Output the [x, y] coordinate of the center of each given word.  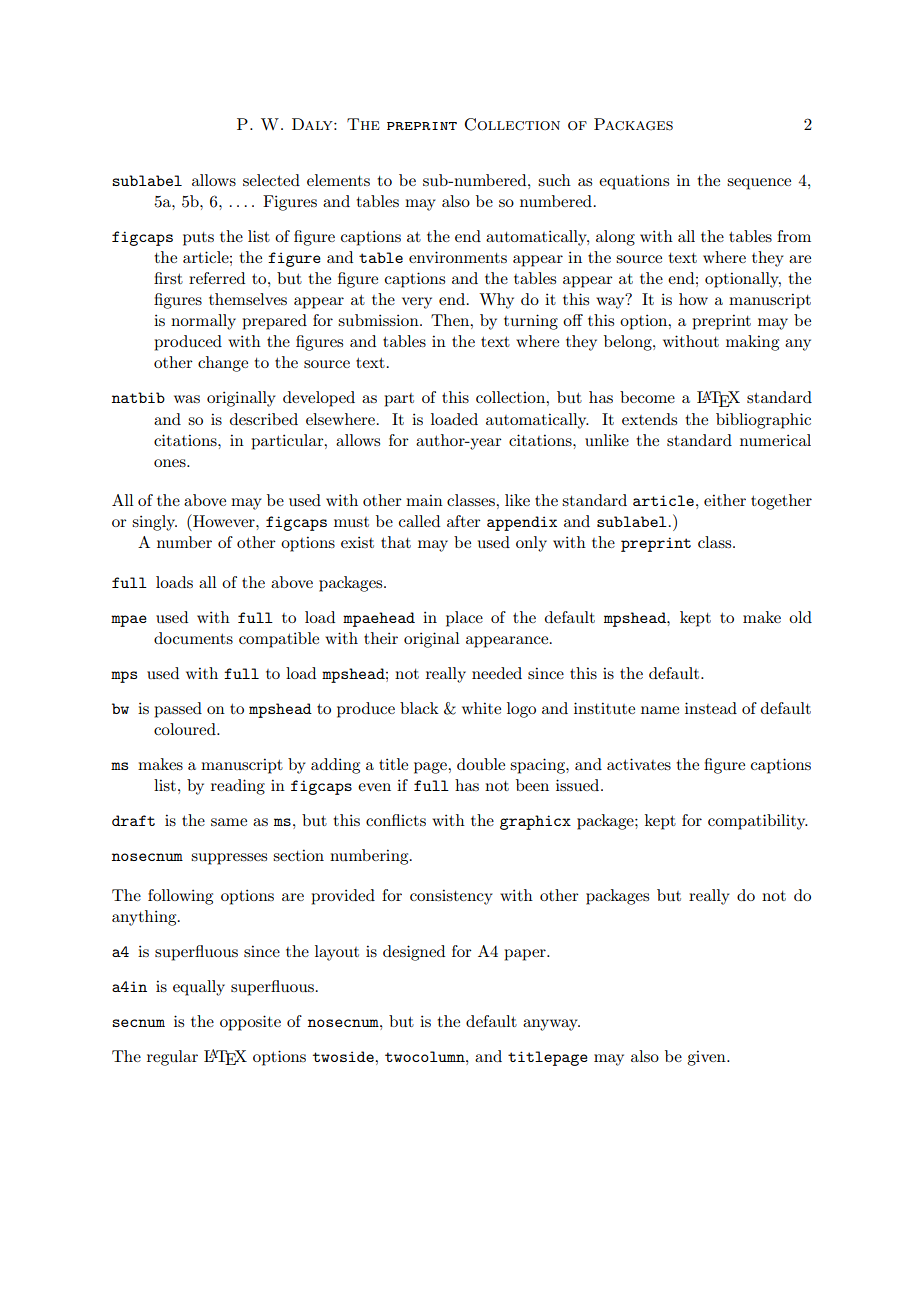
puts [198, 239]
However [224, 520]
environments [458, 257]
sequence [759, 184]
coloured [186, 729]
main [424, 500]
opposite [250, 1023]
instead [711, 708]
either [725, 500]
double [481, 764]
